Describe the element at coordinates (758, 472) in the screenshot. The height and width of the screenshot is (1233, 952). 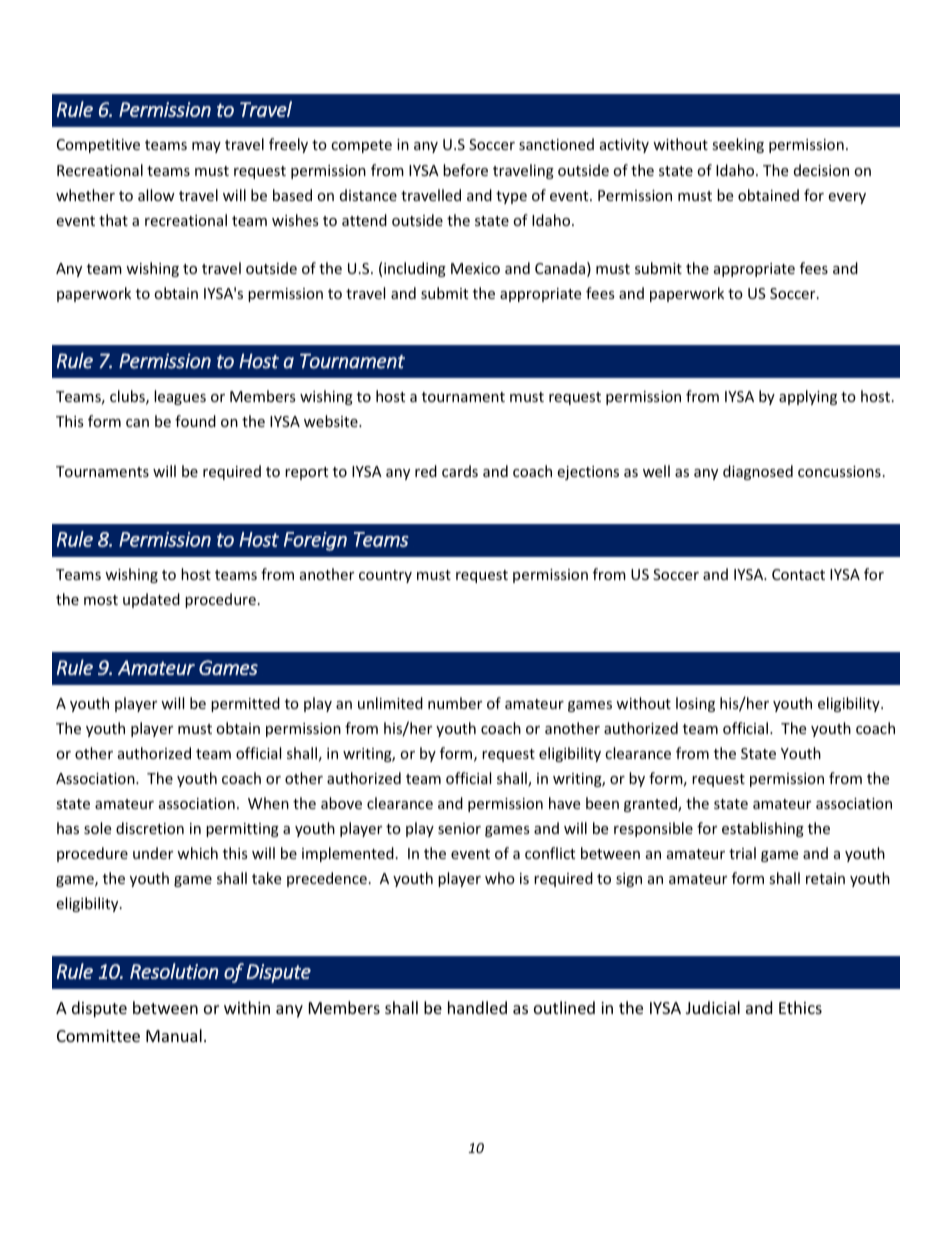
I see `diagnosed` at that location.
